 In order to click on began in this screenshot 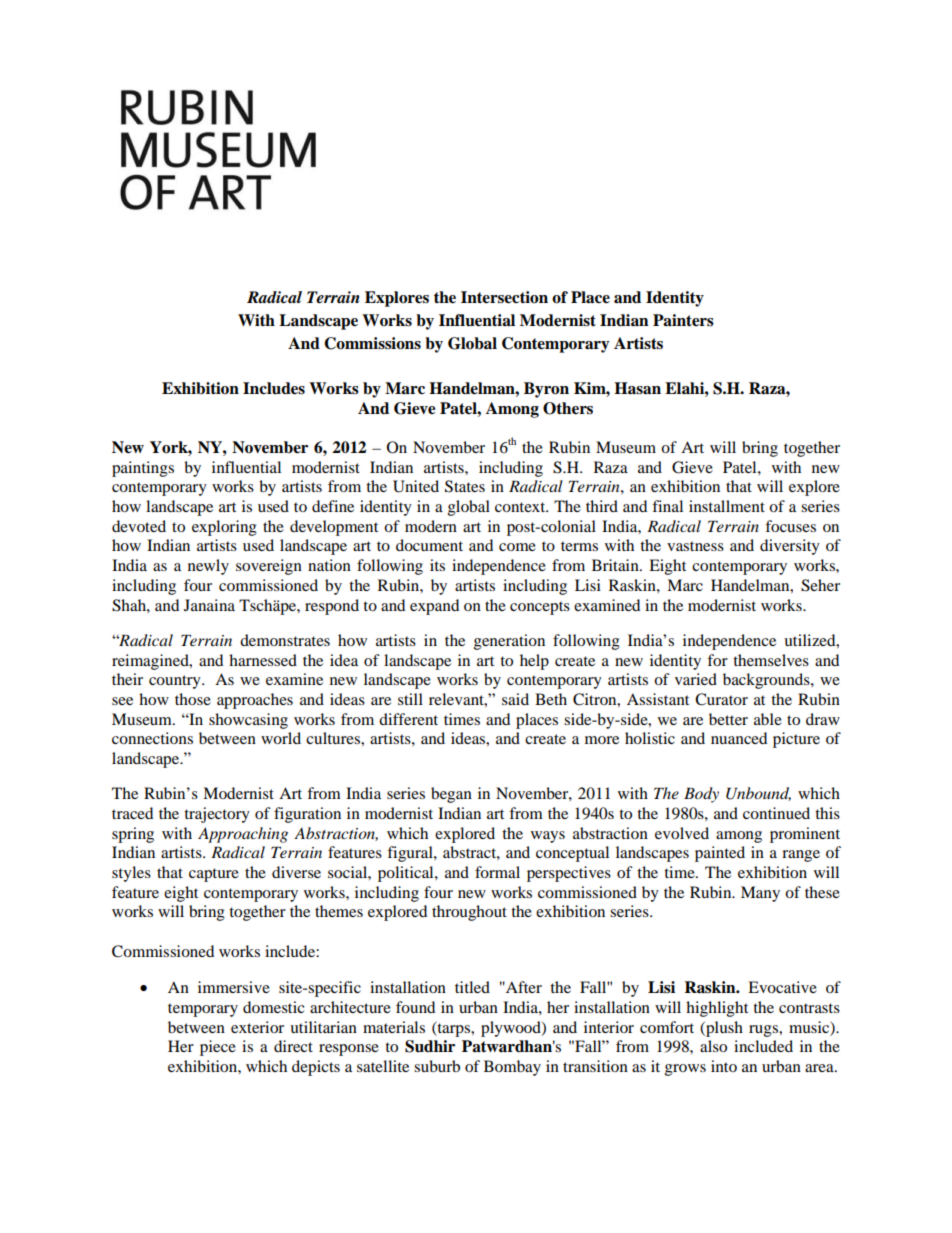, I will do `click(451, 795)`.
